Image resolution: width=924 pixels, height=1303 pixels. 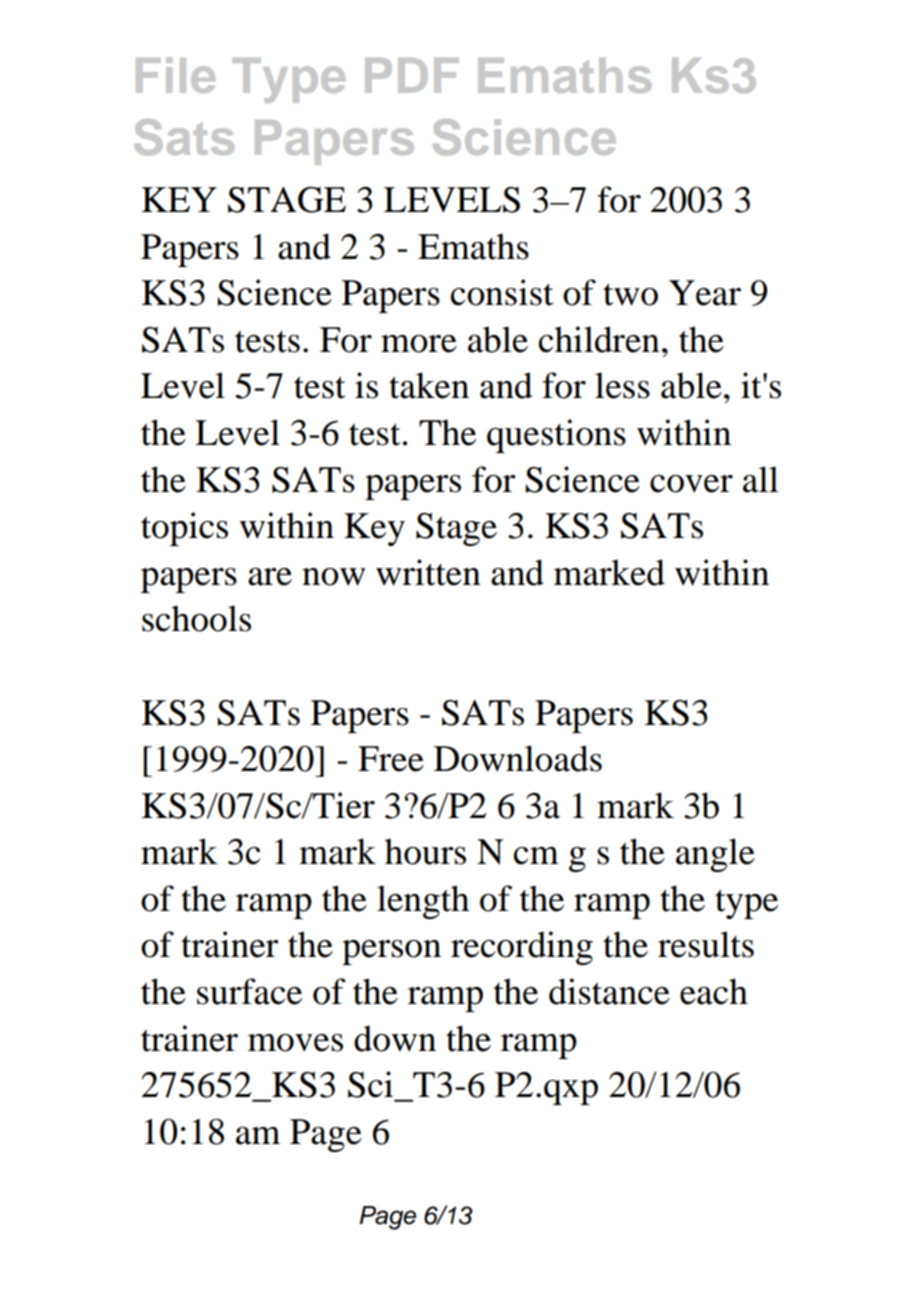 What do you see at coordinates (249, 991) in the screenshot?
I see `surface` at bounding box center [249, 991].
